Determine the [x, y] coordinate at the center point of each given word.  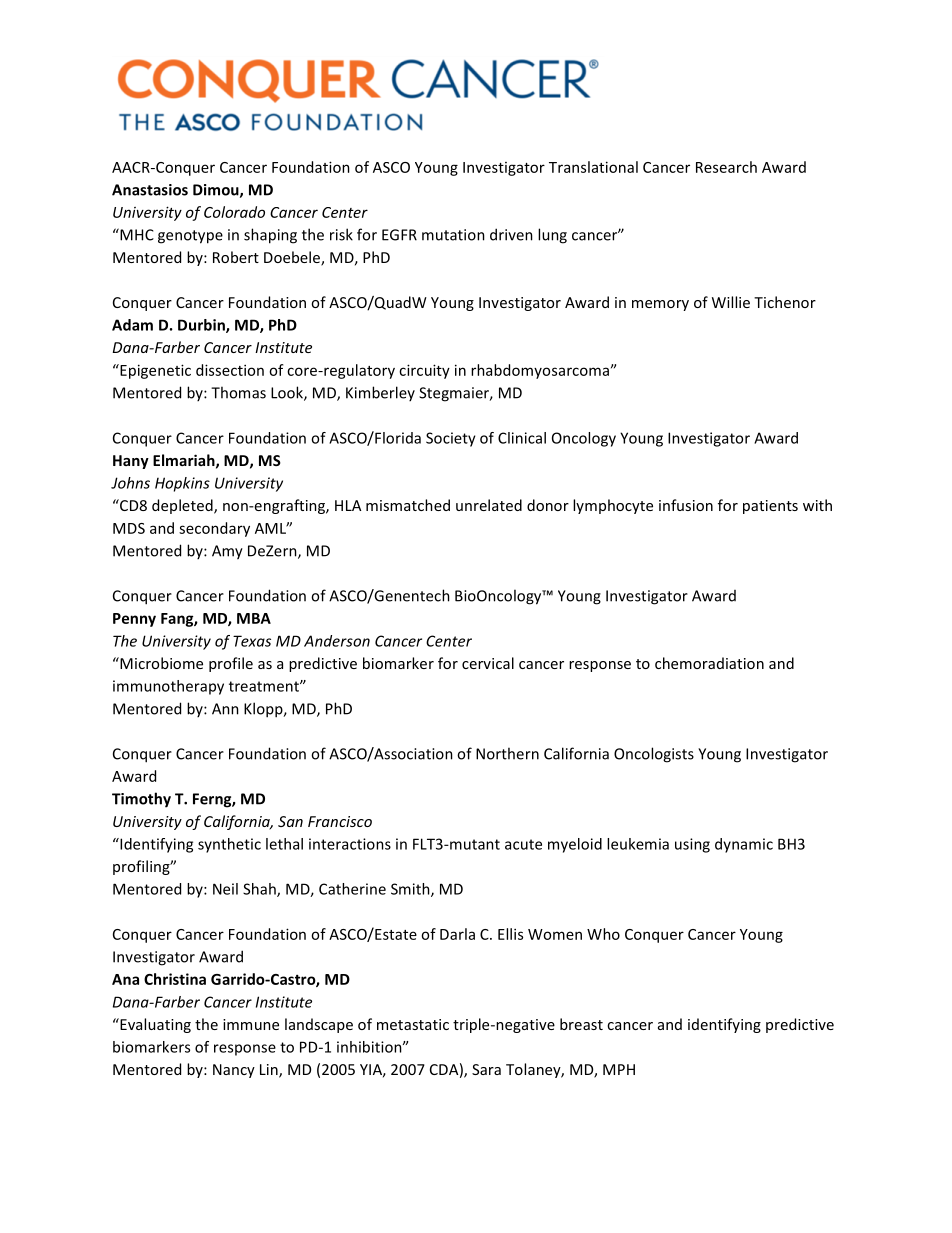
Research [726, 167]
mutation [453, 235]
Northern [507, 753]
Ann [225, 709]
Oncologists [654, 755]
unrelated [489, 505]
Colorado [234, 212]
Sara [486, 1069]
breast [581, 1024]
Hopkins [182, 484]
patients [770, 507]
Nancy [234, 1071]
